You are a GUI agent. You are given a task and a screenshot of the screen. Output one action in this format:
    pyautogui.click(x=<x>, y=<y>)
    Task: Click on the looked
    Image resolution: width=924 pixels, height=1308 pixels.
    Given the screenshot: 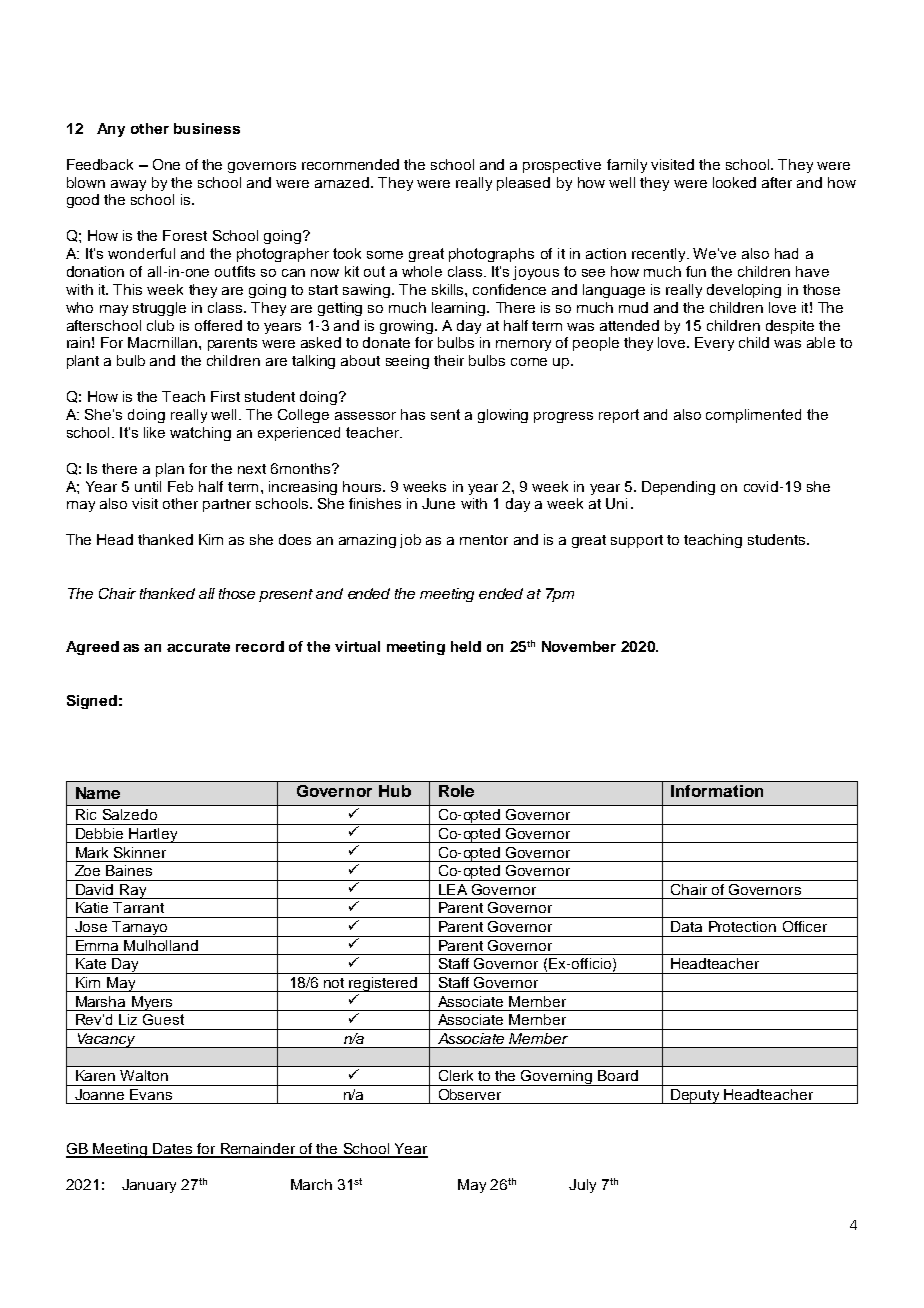 What is the action you would take?
    pyautogui.click(x=734, y=182)
